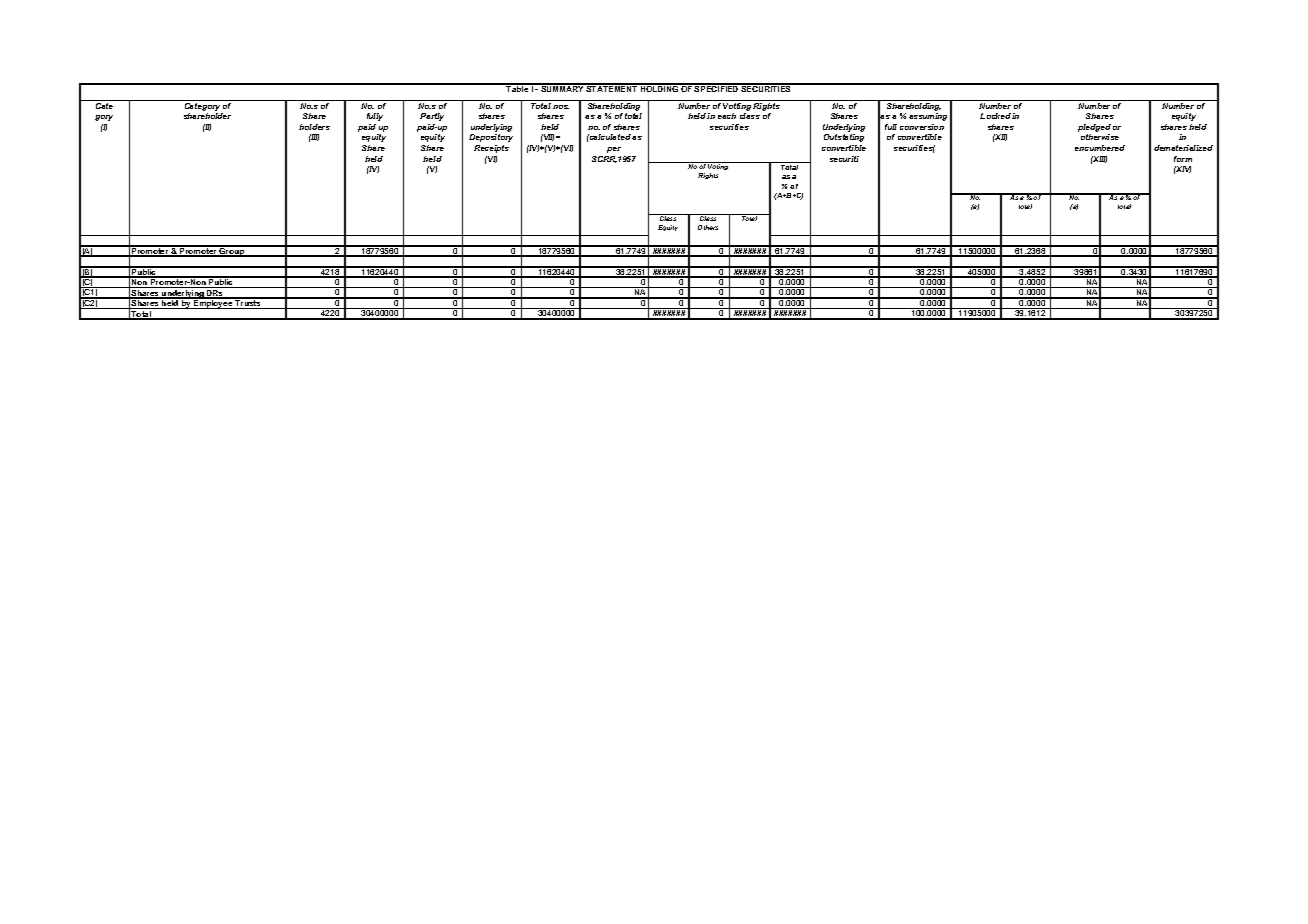 Image resolution: width=1308 pixels, height=924 pixels. Describe the element at coordinates (995, 116) in the document. I see `Locked` at that location.
